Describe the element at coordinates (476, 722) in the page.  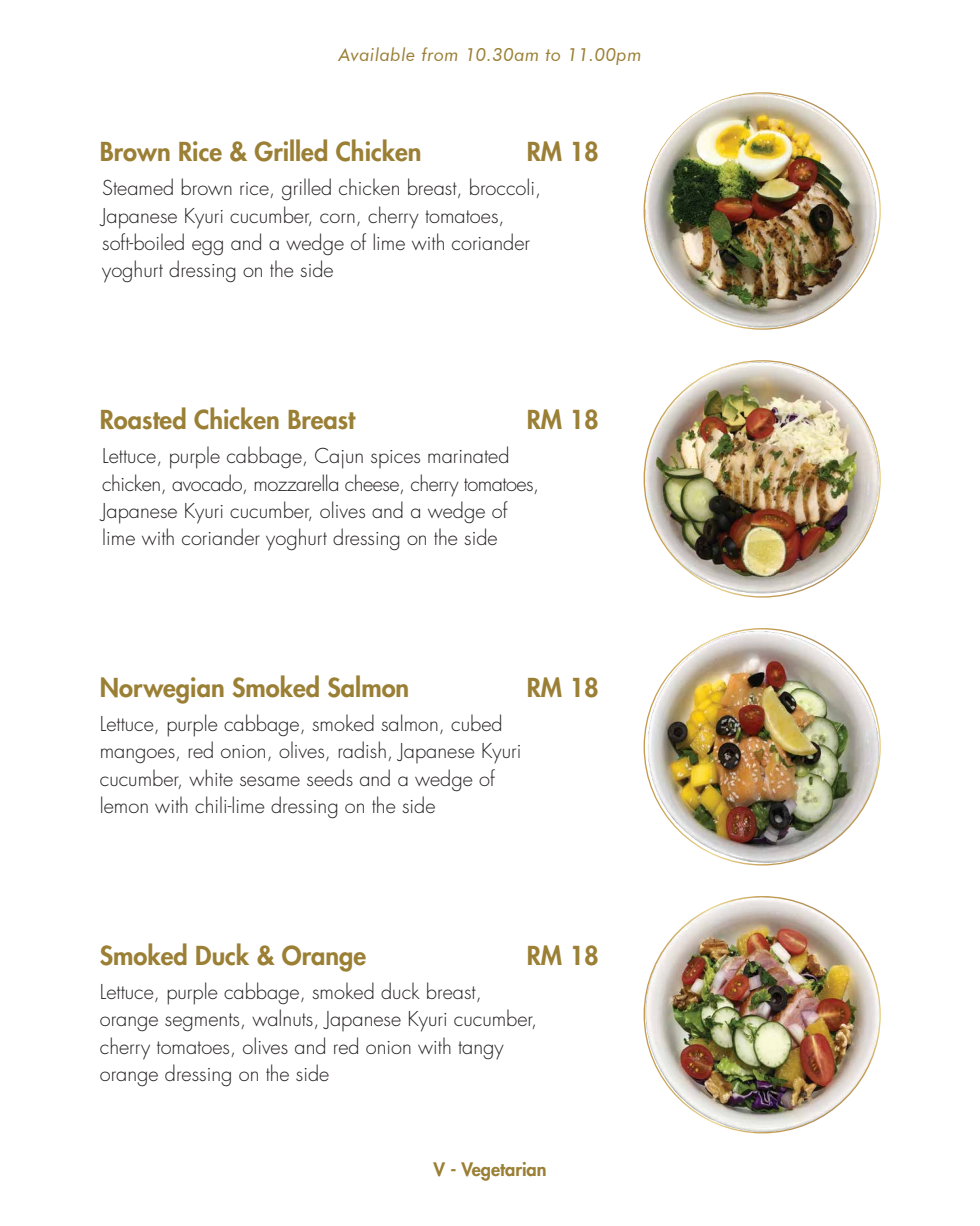
I see `cubed` at that location.
